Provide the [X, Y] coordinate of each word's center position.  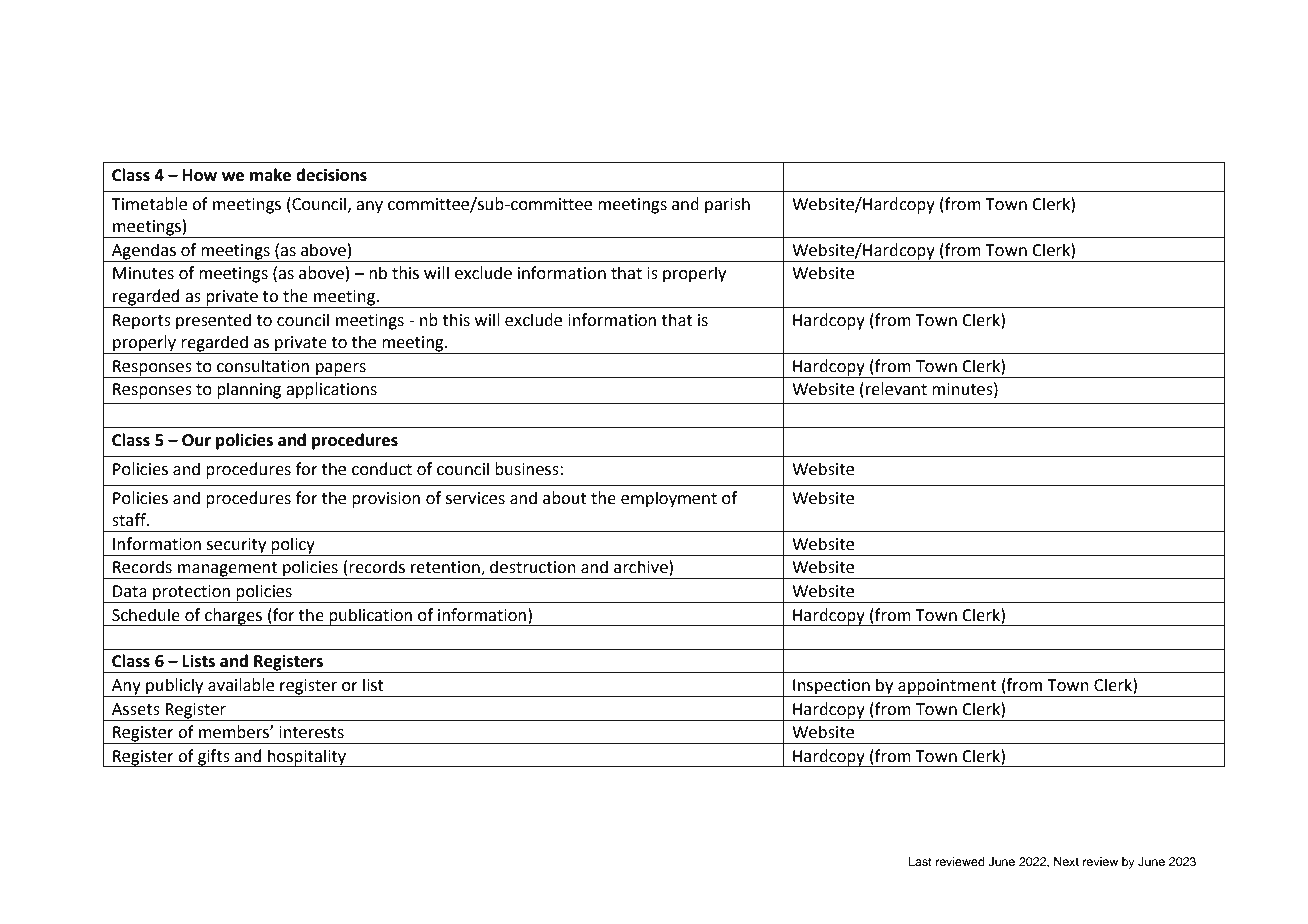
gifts [214, 758]
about [565, 498]
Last [920, 861]
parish [727, 205]
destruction [533, 567]
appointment [947, 688]
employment [669, 499]
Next [1066, 861]
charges [234, 617]
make [270, 175]
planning [249, 390]
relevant [896, 389]
